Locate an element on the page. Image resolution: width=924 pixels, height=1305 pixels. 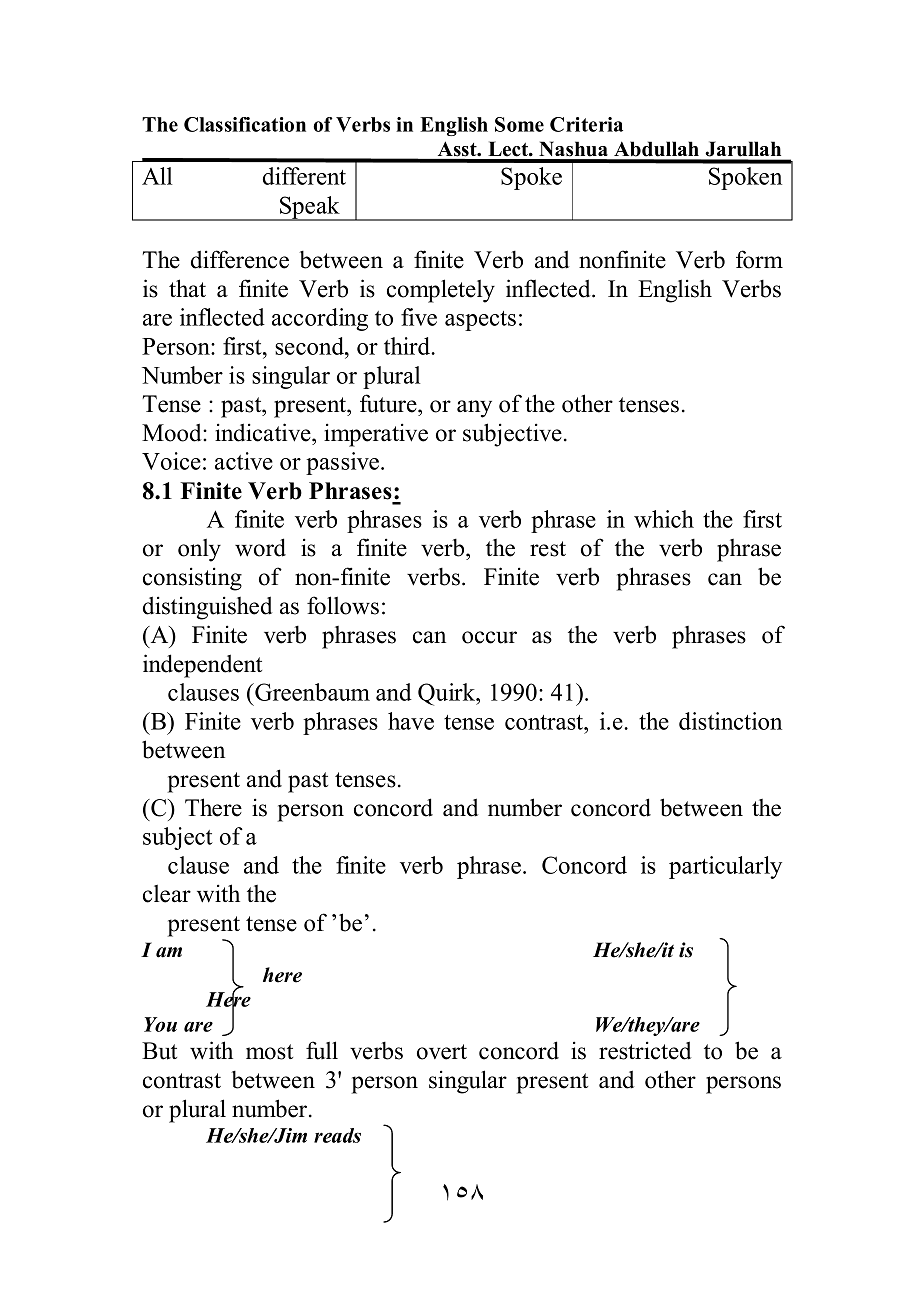
Criteria is located at coordinates (586, 124).
